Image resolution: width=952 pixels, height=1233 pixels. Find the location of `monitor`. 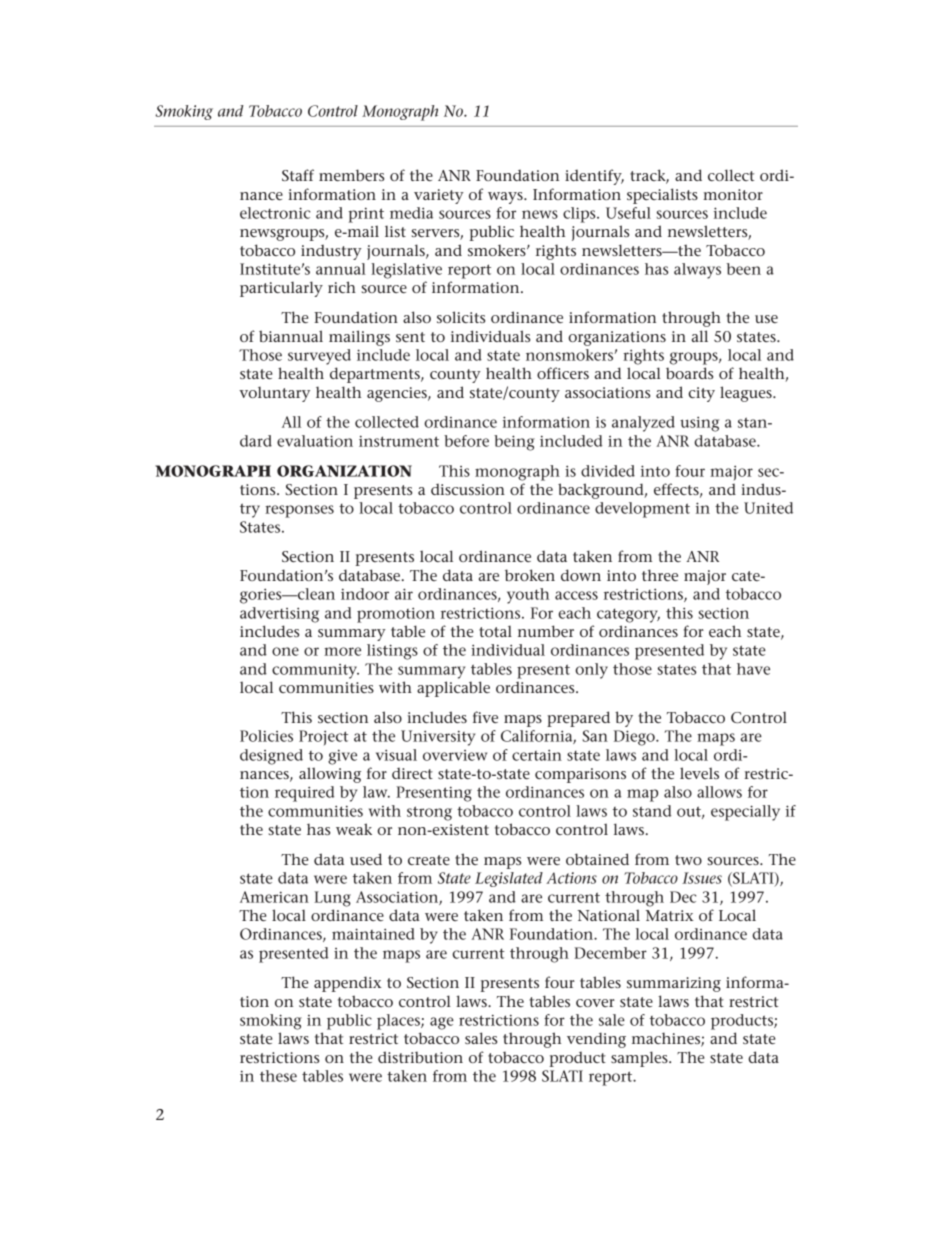

monitor is located at coordinates (733, 194).
